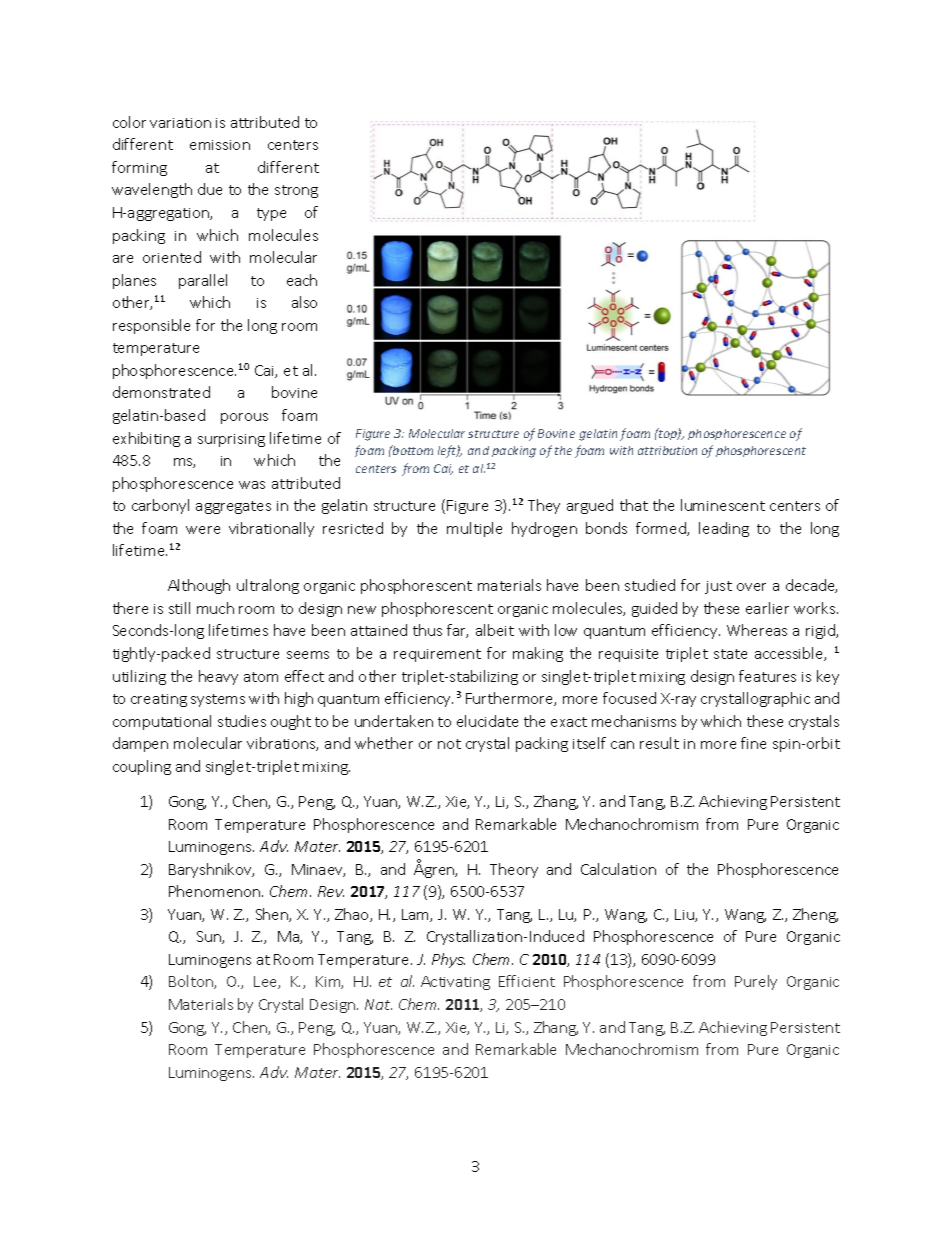  What do you see at coordinates (296, 191) in the document?
I see `strong` at bounding box center [296, 191].
